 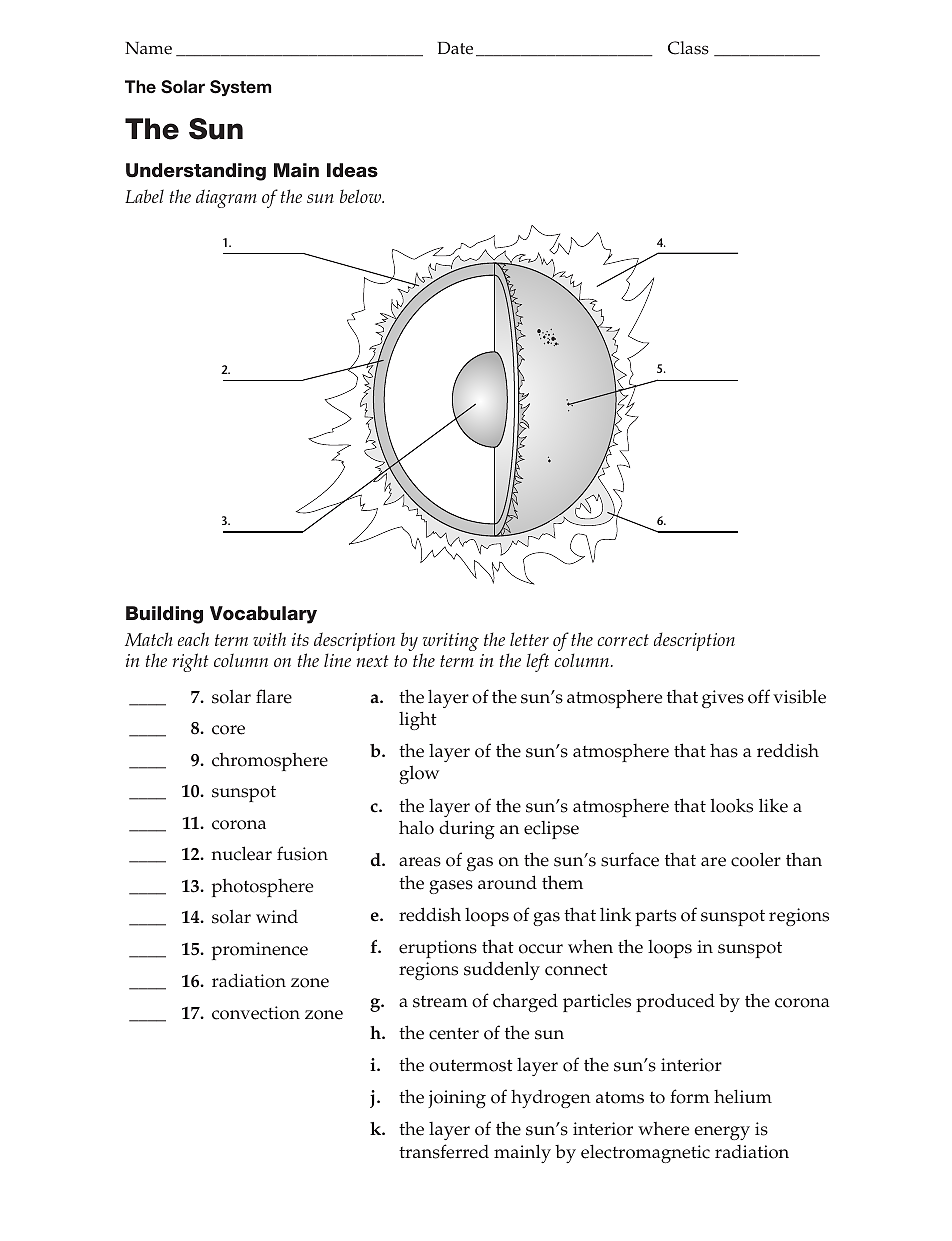 What do you see at coordinates (455, 48) in the screenshot?
I see `Date` at bounding box center [455, 48].
